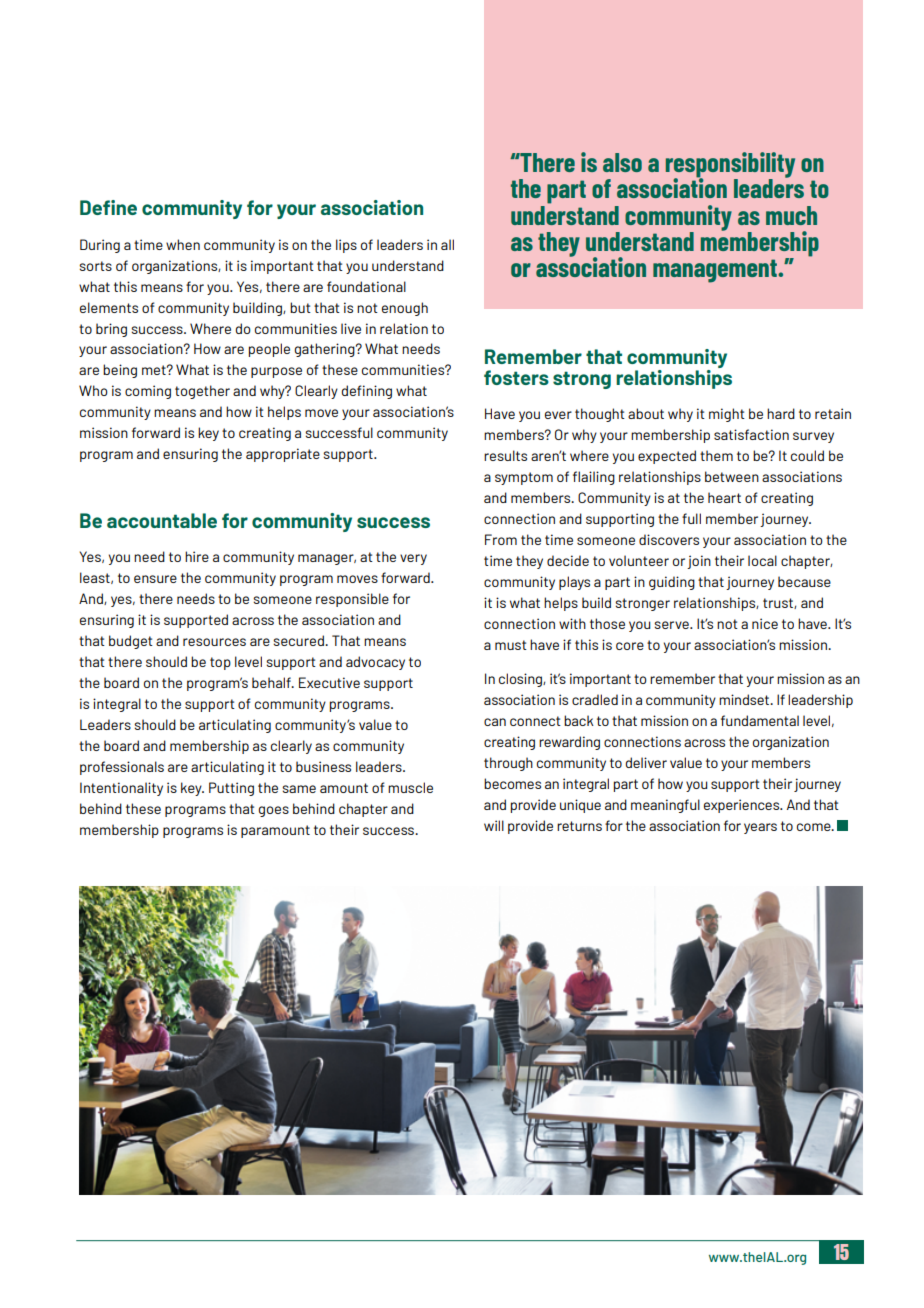 Image resolution: width=924 pixels, height=1308 pixels. Describe the element at coordinates (162, 520) in the screenshot. I see `accountable` at that location.
